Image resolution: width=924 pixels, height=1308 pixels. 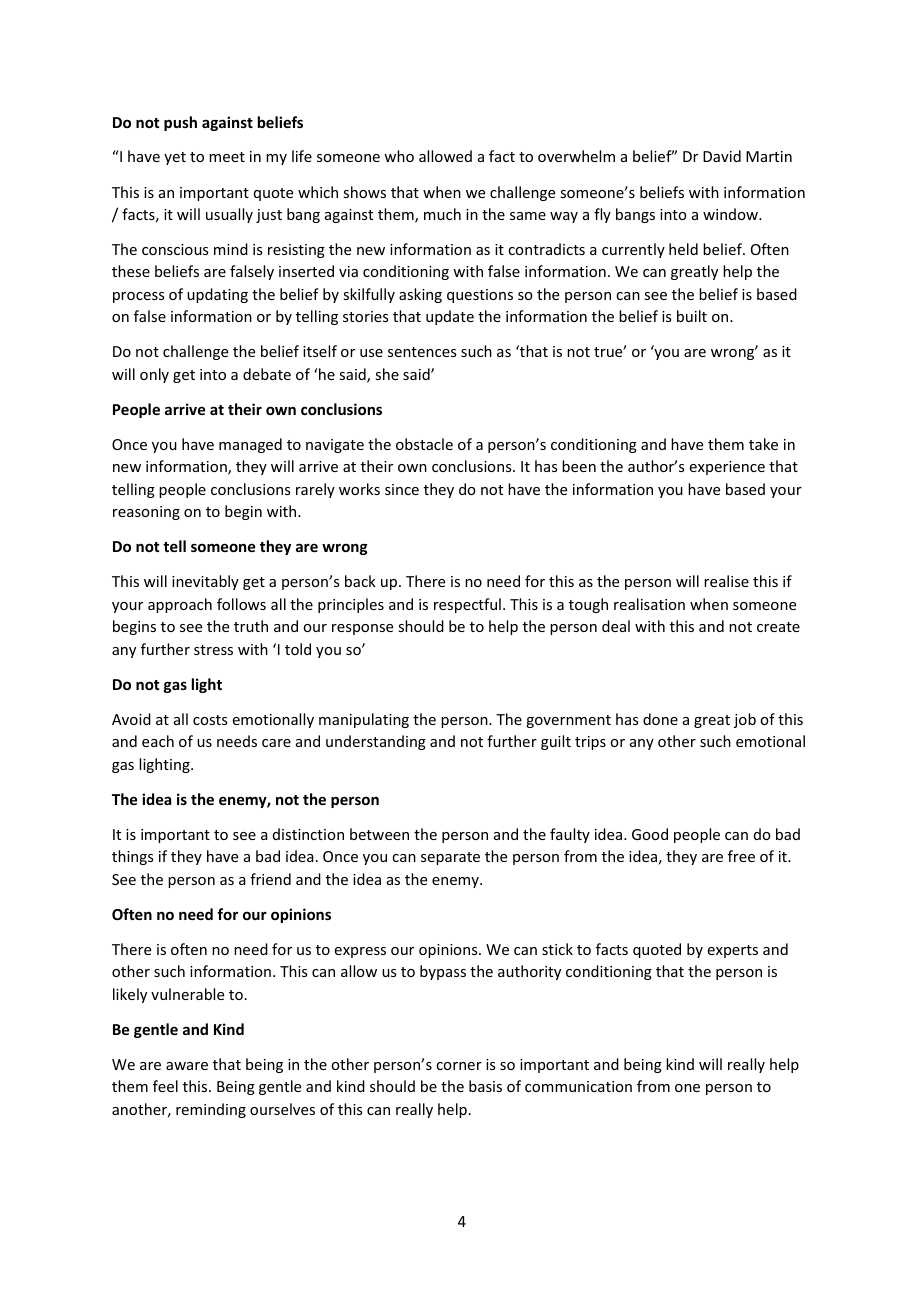 I want to click on realise, so click(x=726, y=581).
